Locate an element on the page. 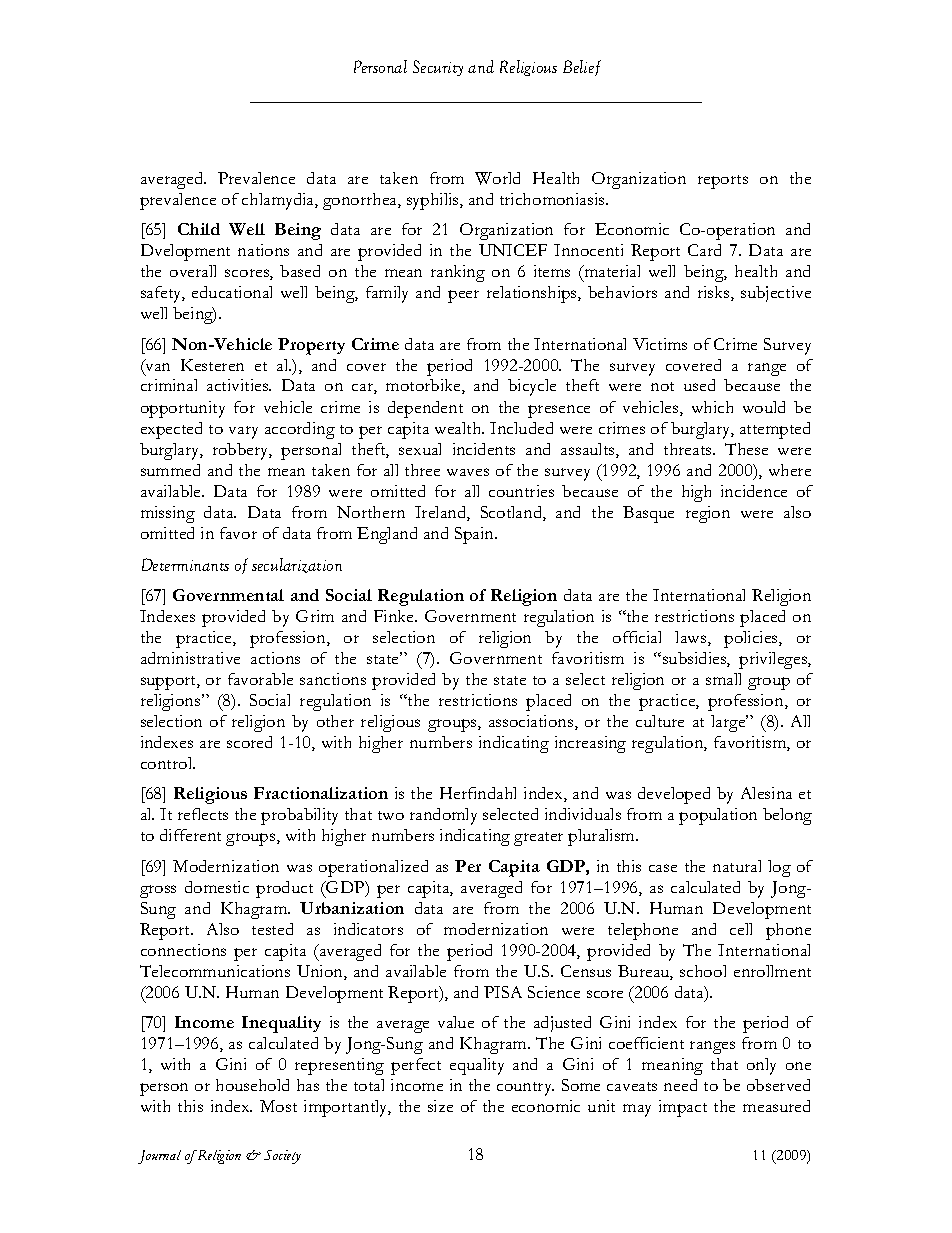 Image resolution: width=952 pixels, height=1233 pixels. vary is located at coordinates (243, 432).
